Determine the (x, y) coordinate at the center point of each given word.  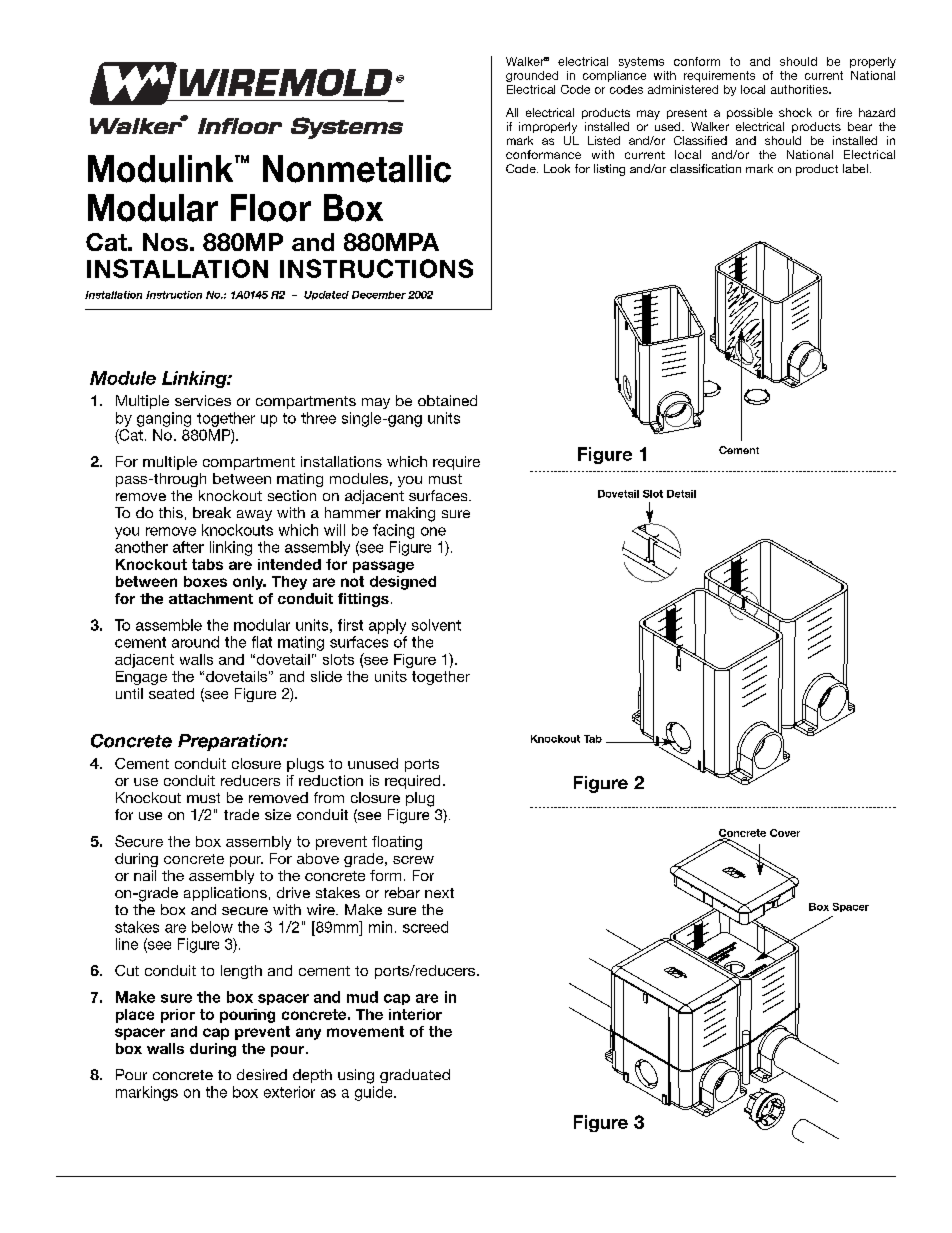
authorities (800, 89)
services (203, 400)
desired (262, 1074)
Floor (271, 208)
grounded (532, 76)
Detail (681, 494)
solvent (436, 625)
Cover (785, 833)
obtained (447, 400)
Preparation (231, 742)
